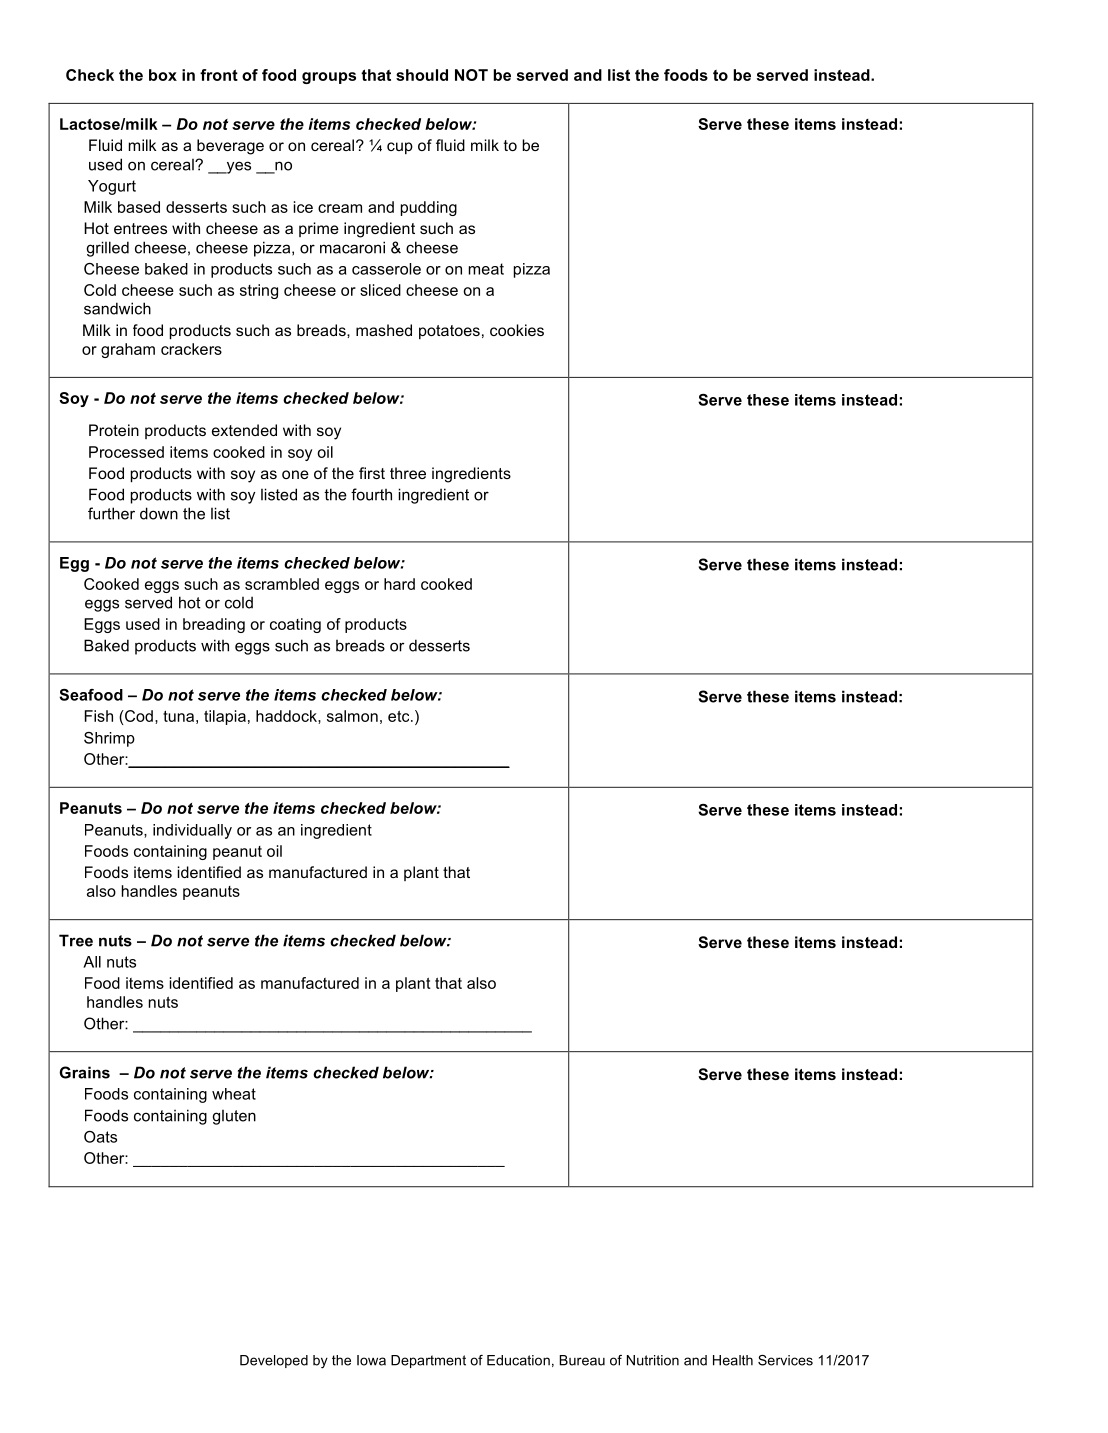 The width and height of the screenshot is (1108, 1433). Describe the element at coordinates (486, 269) in the screenshot. I see `meat` at that location.
